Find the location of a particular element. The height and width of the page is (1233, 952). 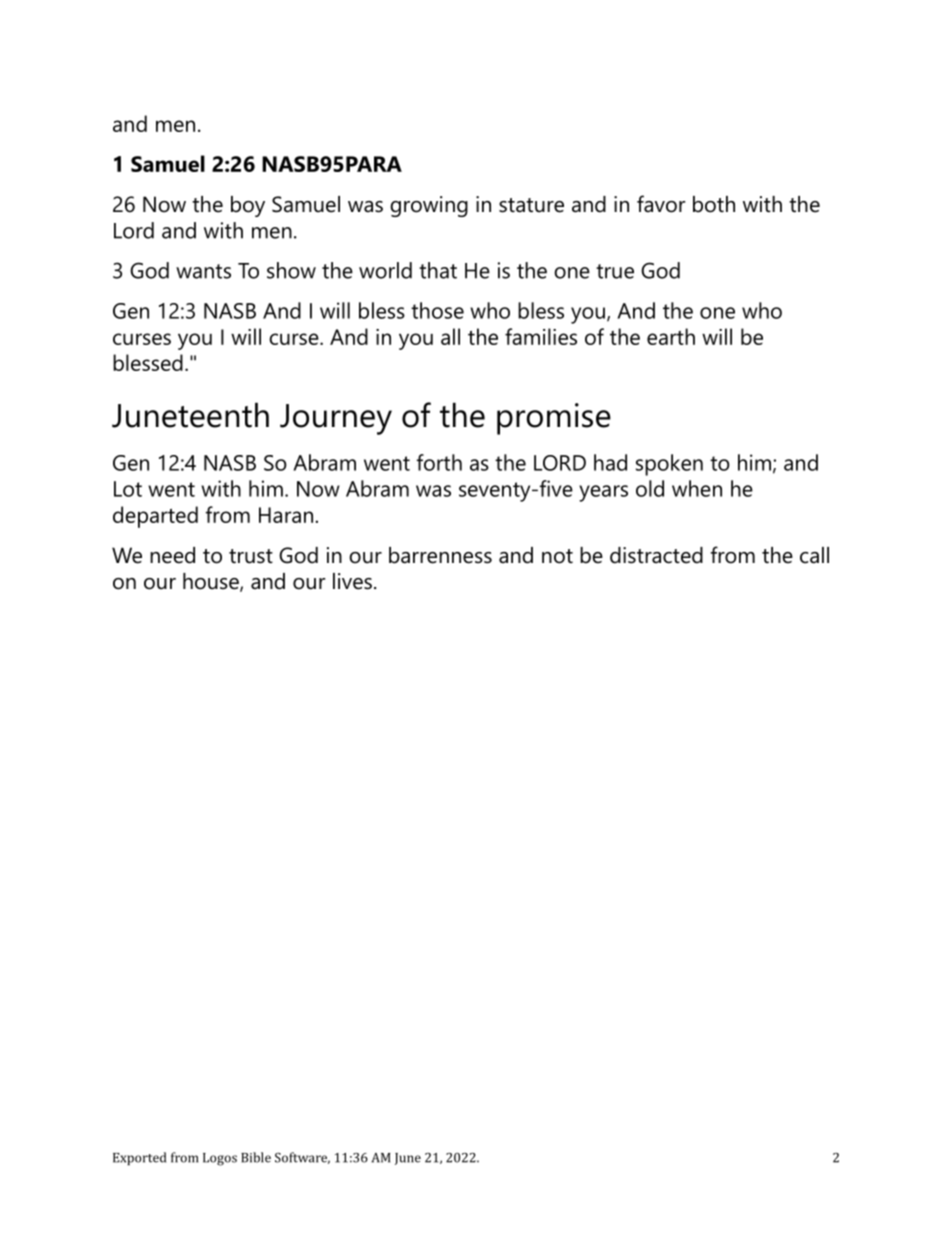

call is located at coordinates (814, 555).
